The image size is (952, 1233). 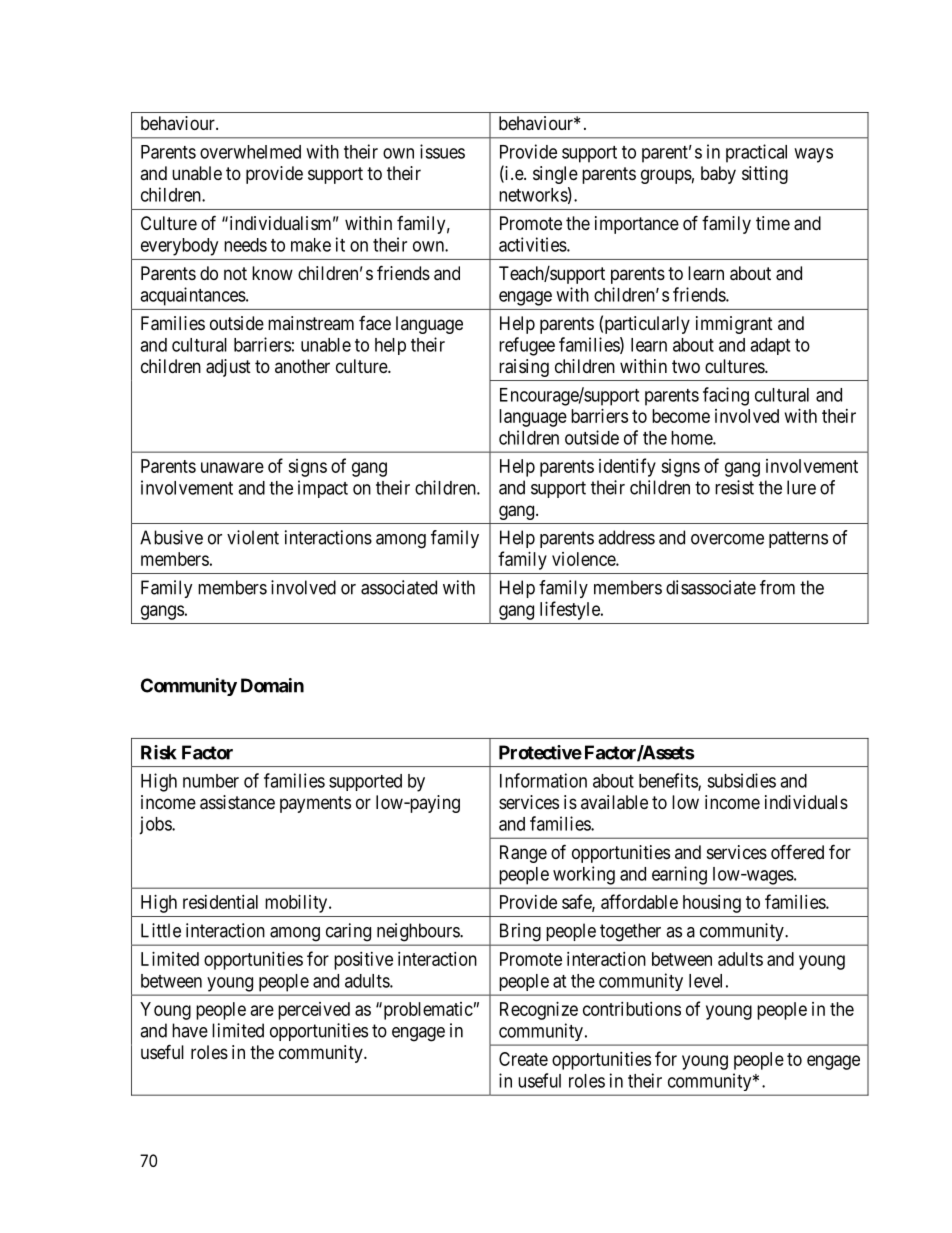 What do you see at coordinates (250, 152) in the screenshot?
I see `overwhelmed` at bounding box center [250, 152].
